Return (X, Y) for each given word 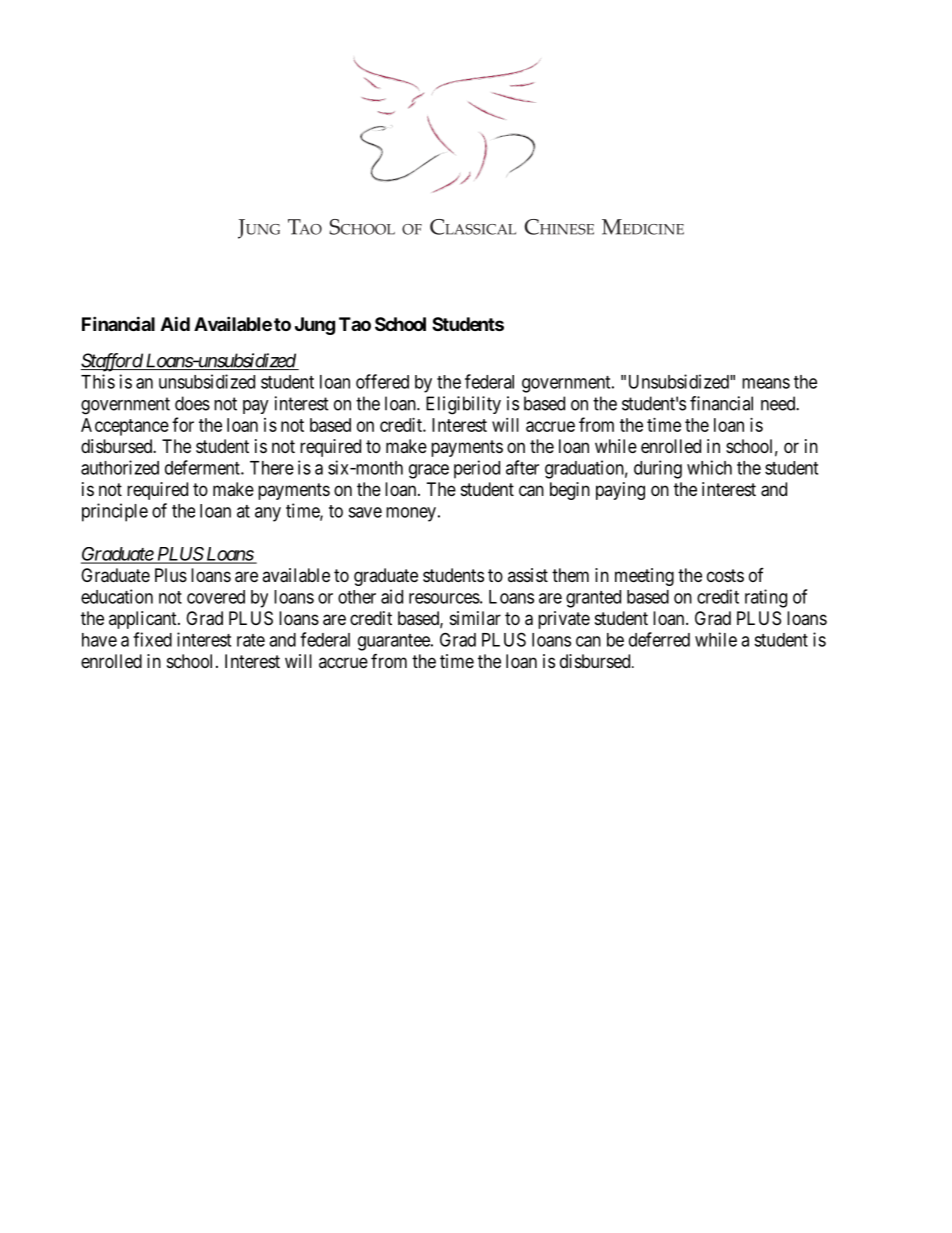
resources (444, 598)
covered (216, 597)
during (658, 469)
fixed (152, 639)
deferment (203, 467)
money (411, 514)
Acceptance (125, 427)
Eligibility (463, 405)
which (709, 467)
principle (115, 512)
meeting (644, 577)
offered (382, 381)
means (766, 383)
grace (429, 471)
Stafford (112, 362)
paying (620, 491)
